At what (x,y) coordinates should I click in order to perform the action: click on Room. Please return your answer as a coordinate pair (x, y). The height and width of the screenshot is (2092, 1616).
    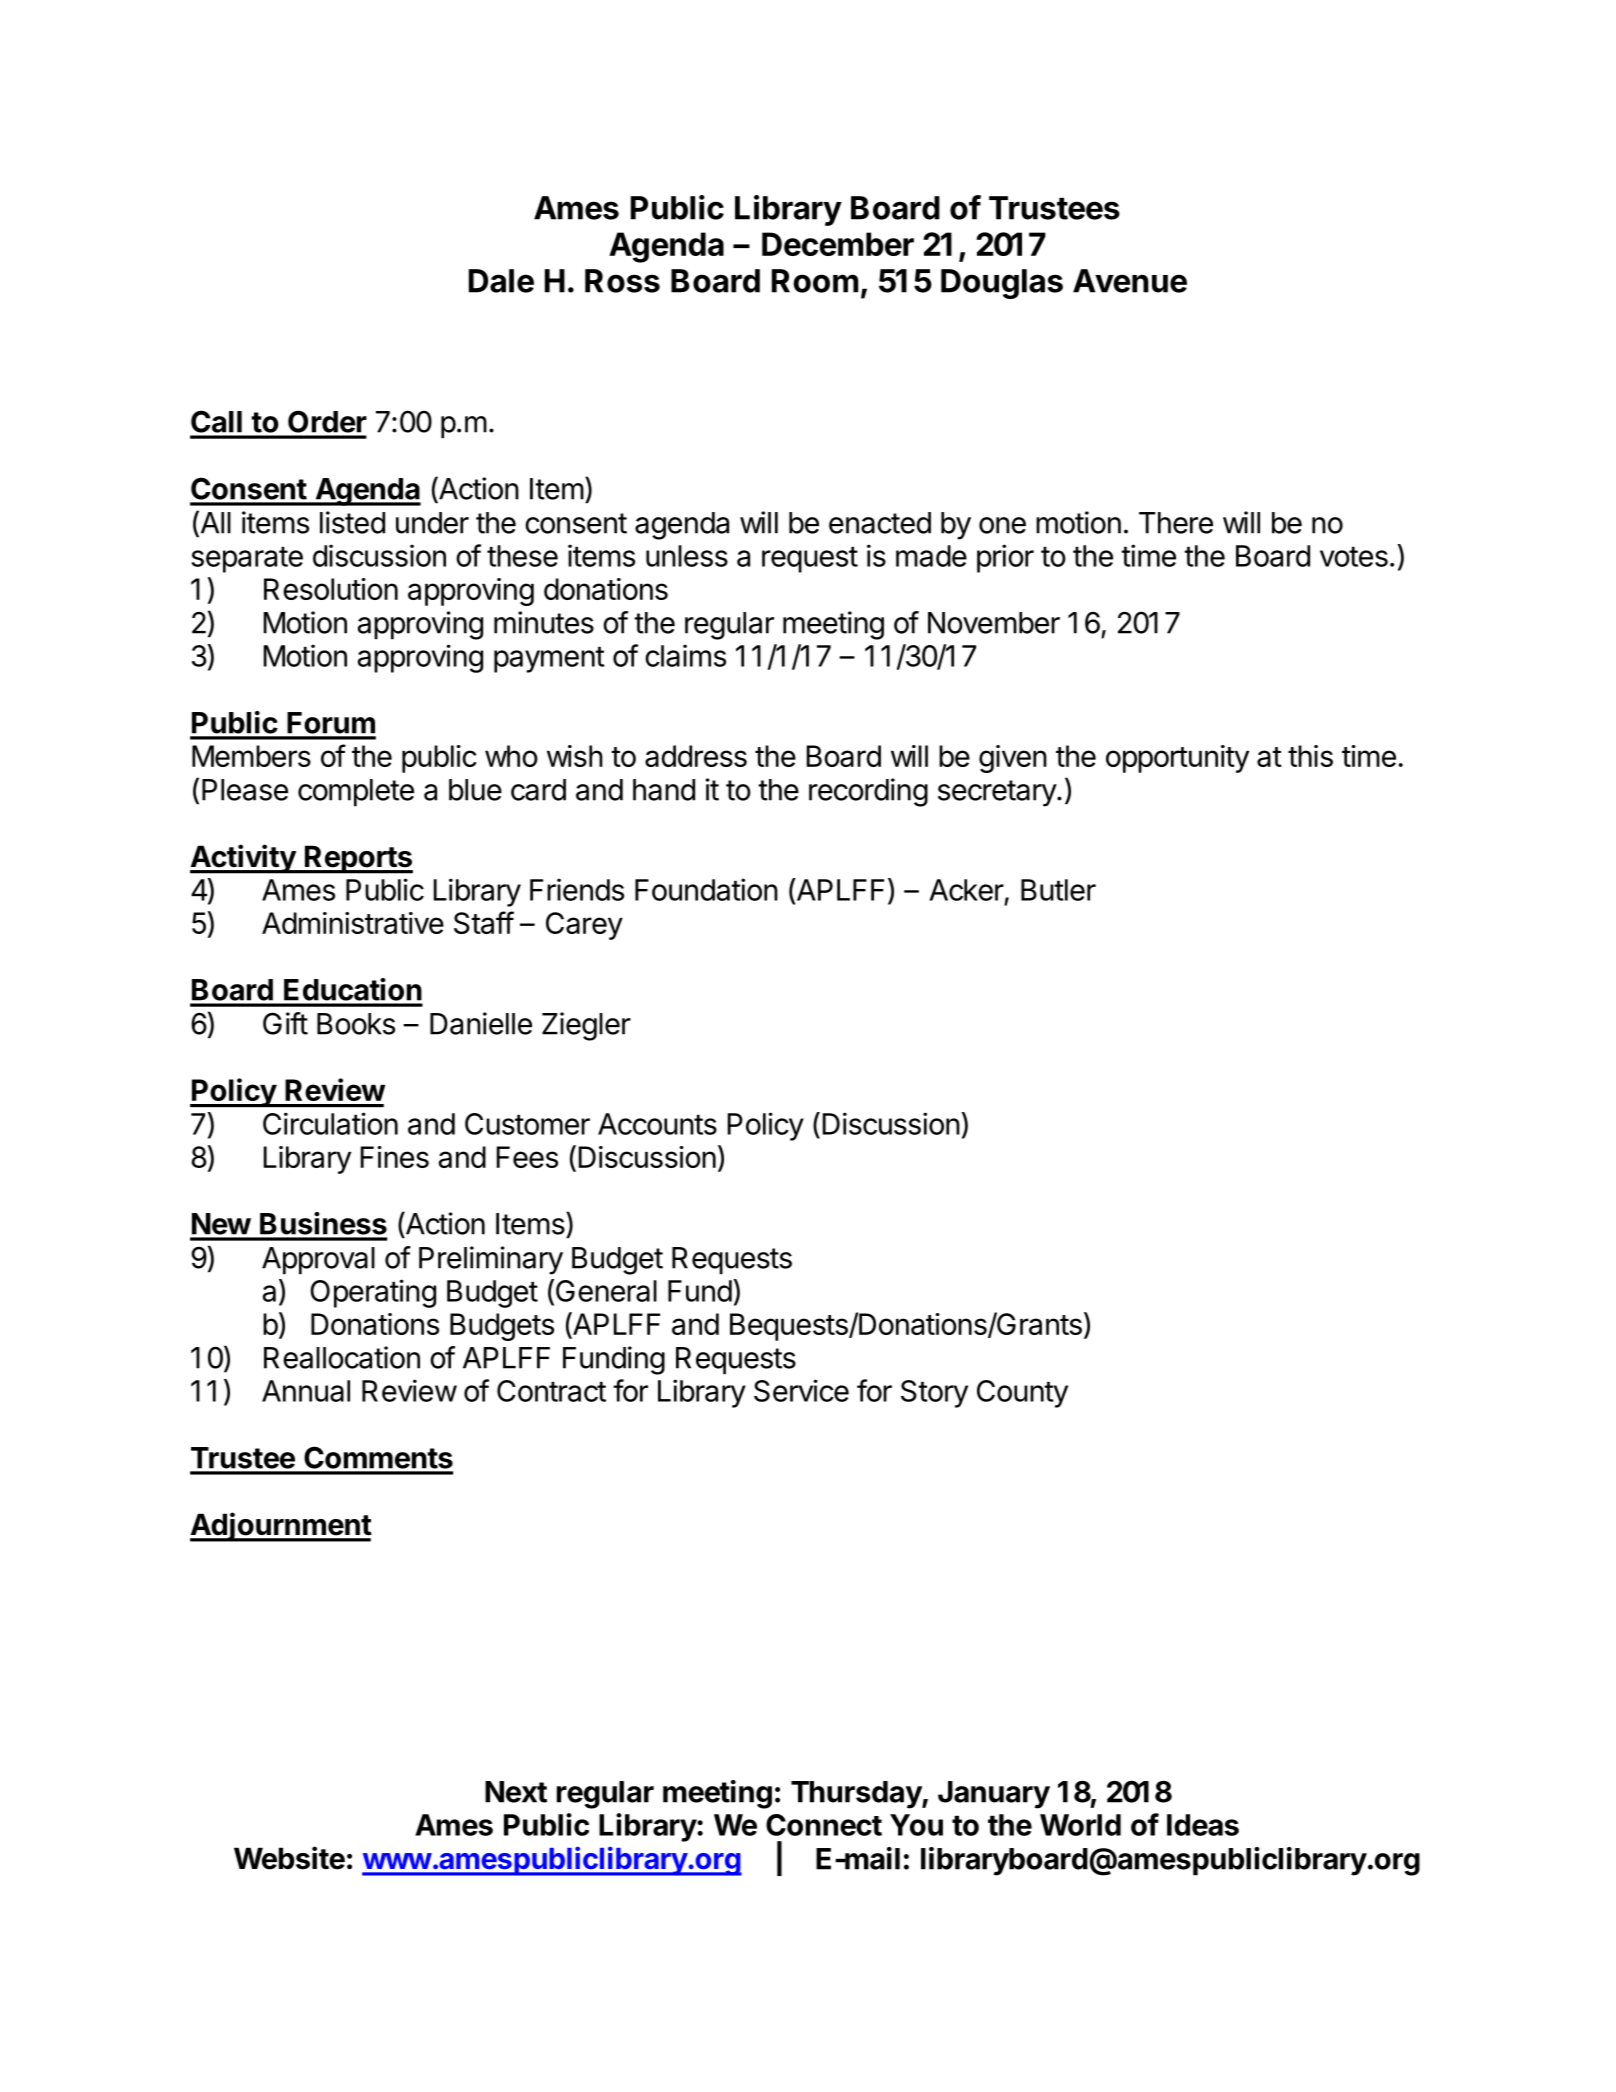
    Looking at the image, I should click on (815, 281).
